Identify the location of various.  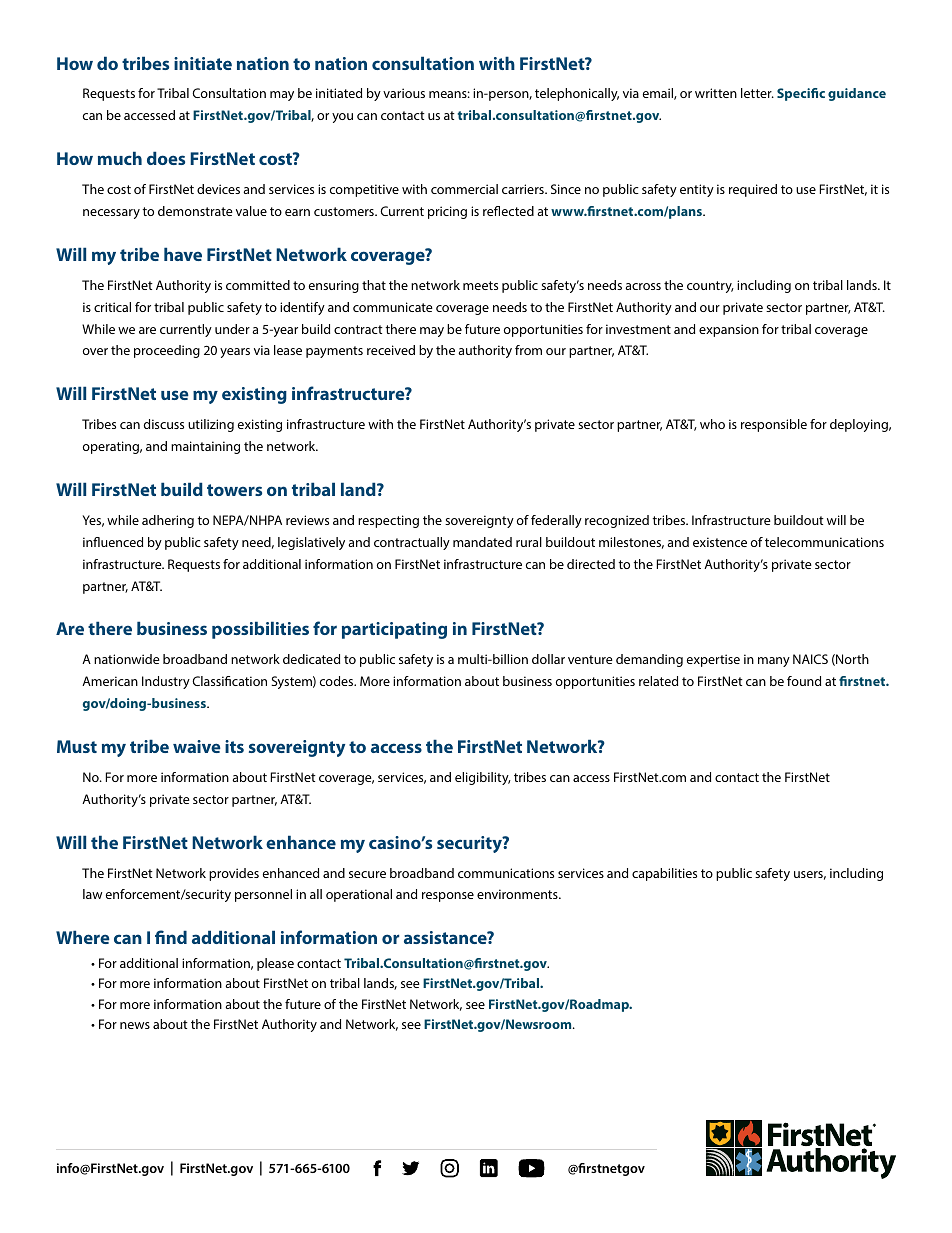
(404, 93).
